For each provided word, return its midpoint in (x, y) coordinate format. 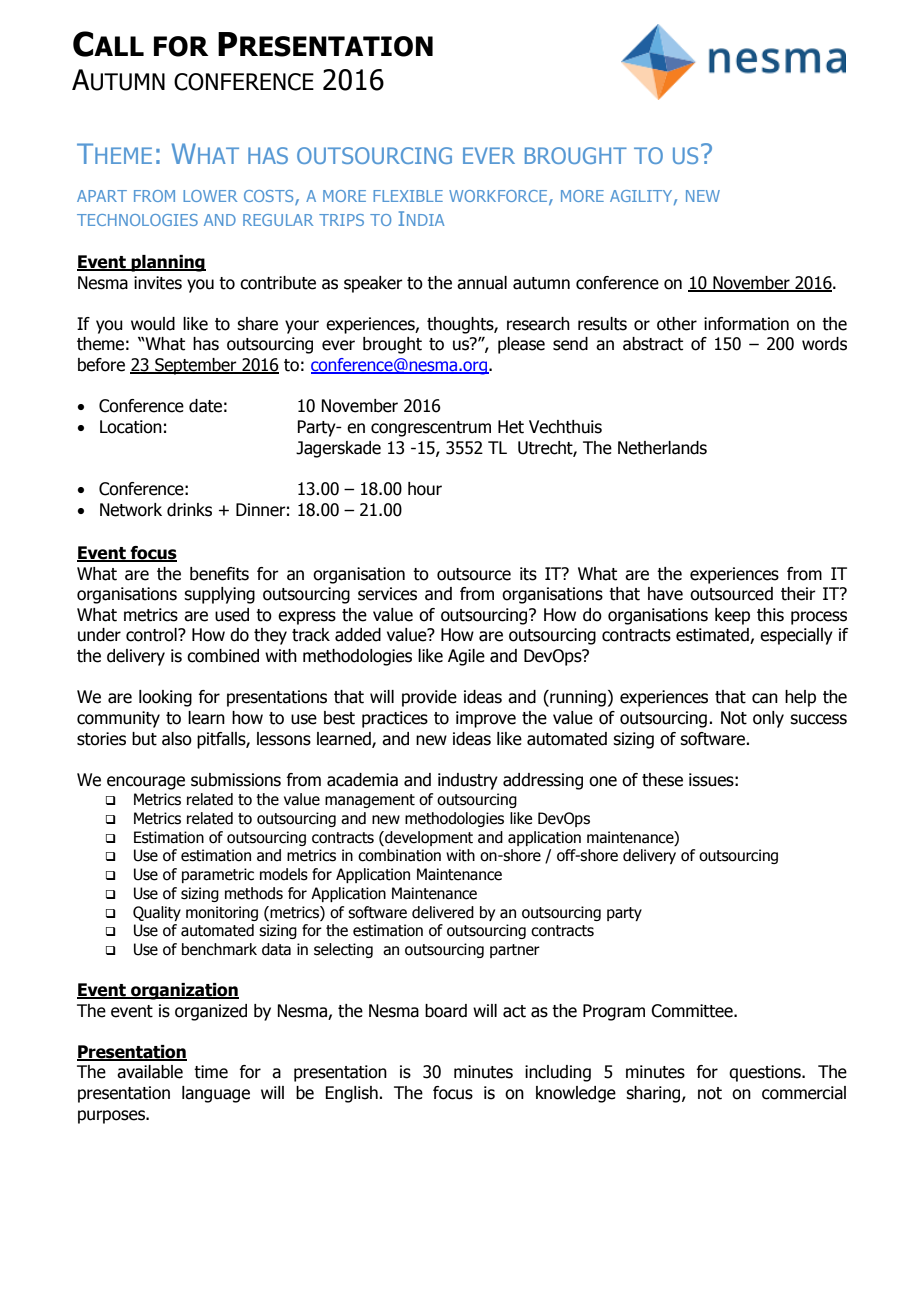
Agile (466, 657)
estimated (713, 636)
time (211, 1072)
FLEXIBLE (408, 196)
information (746, 324)
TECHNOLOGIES (137, 220)
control (152, 635)
